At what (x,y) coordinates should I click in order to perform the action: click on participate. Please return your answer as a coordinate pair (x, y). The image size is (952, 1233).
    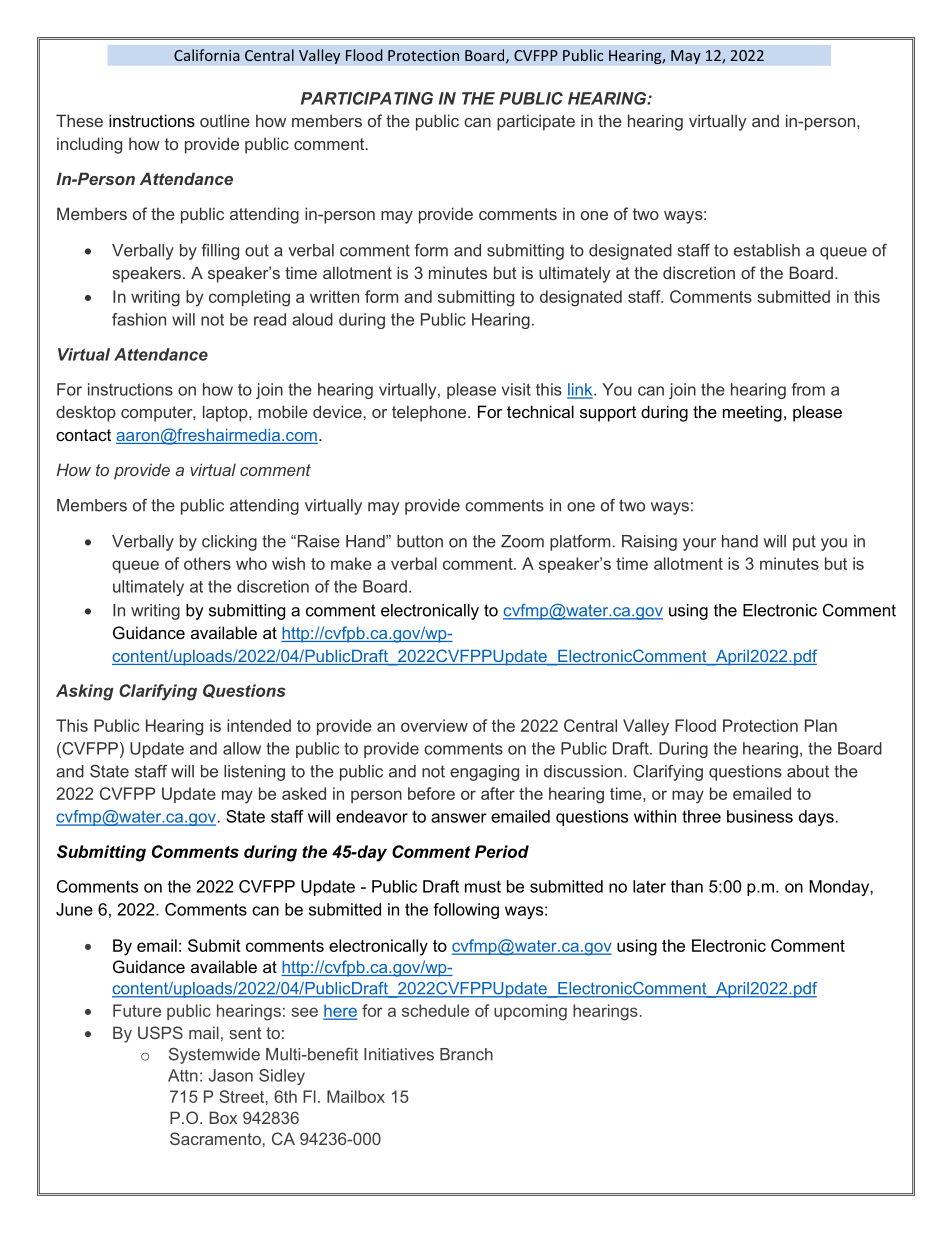
    Looking at the image, I should click on (536, 122).
